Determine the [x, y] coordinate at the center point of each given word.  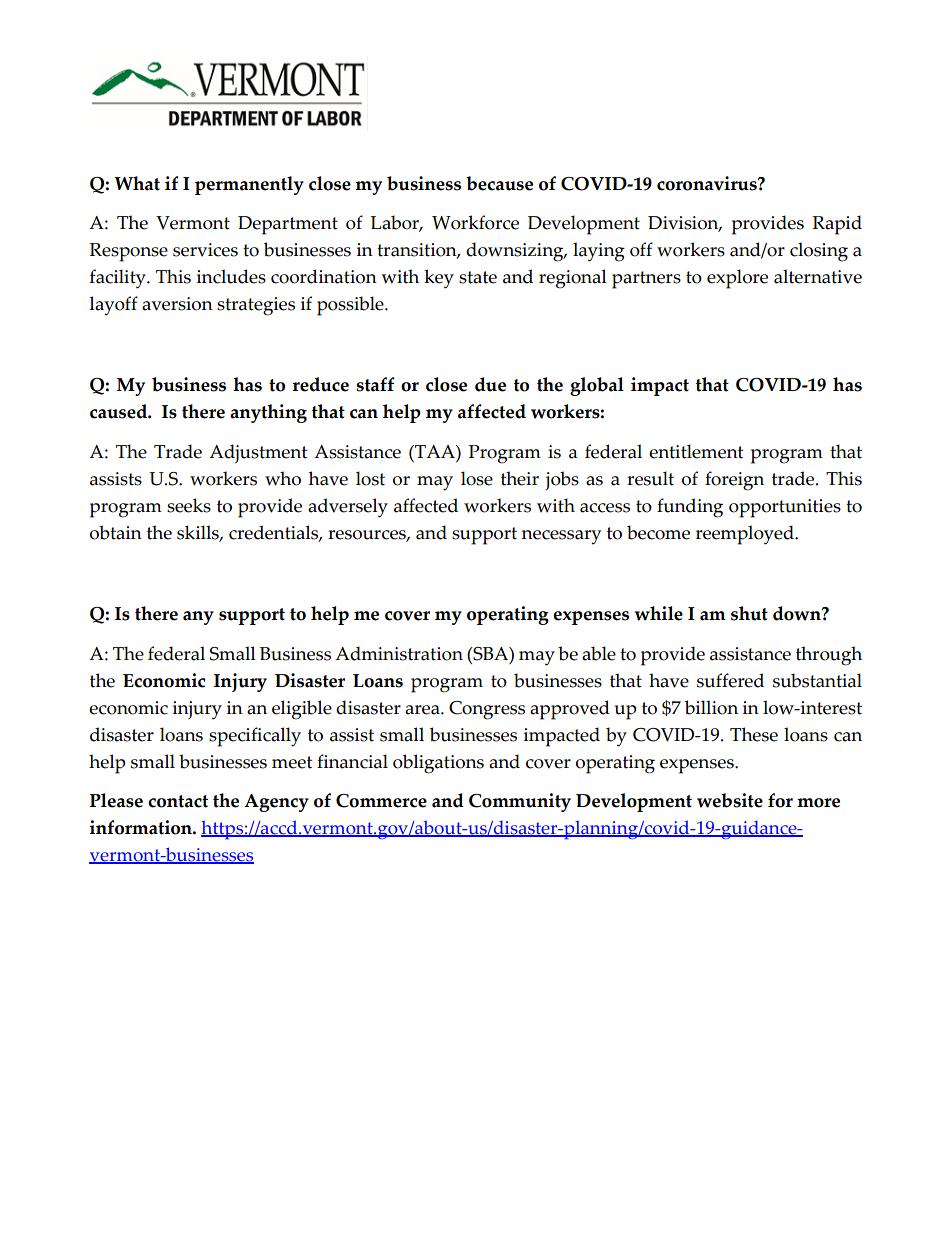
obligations [438, 764]
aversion [177, 304]
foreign [734, 481]
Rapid [837, 225]
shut [749, 613]
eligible [302, 710]
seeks [189, 505]
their [520, 478]
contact [178, 801]
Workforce [475, 222]
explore [737, 279]
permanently [249, 185]
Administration [399, 653]
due [490, 384]
